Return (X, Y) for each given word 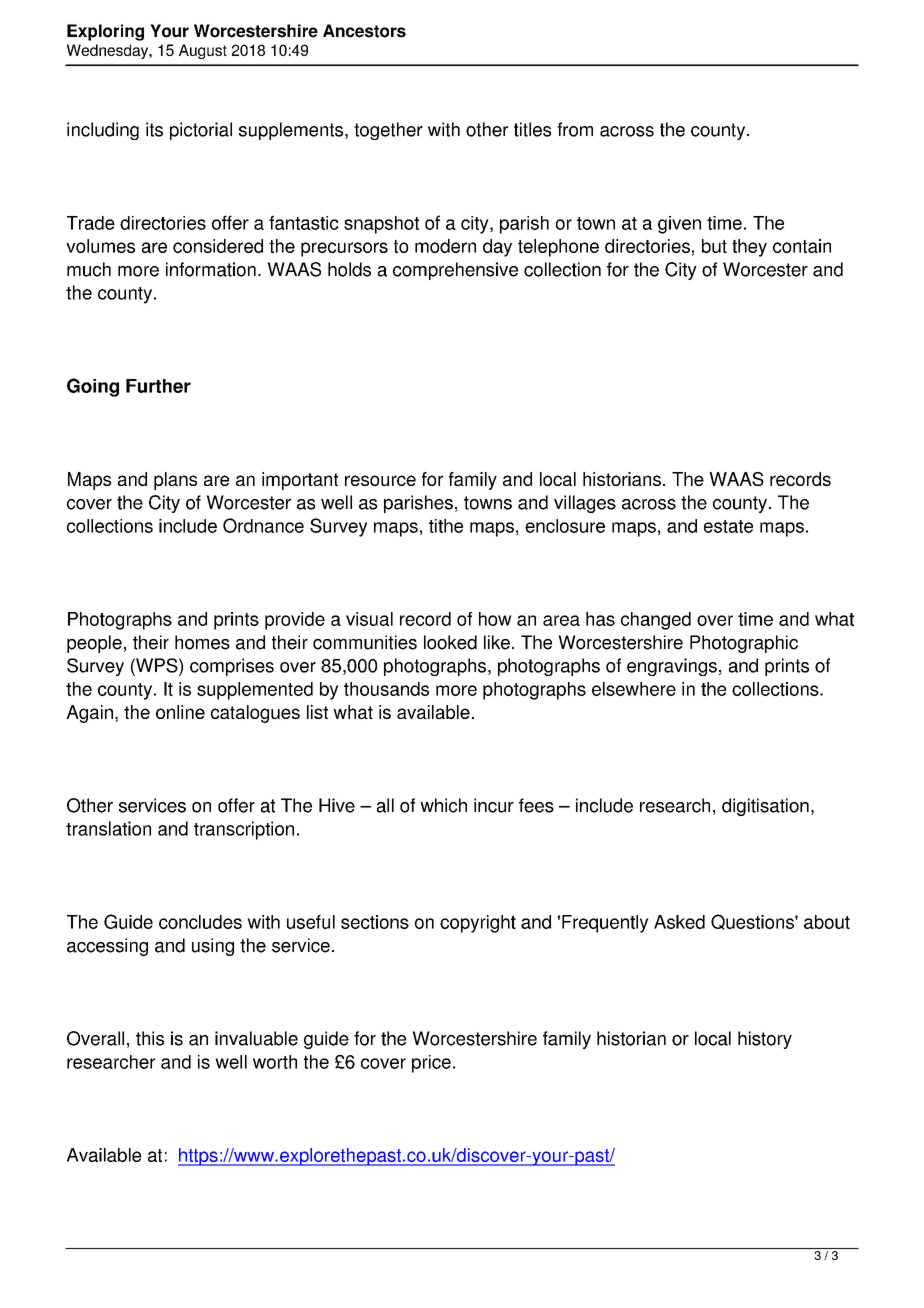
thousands (386, 689)
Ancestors (364, 31)
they (749, 248)
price (431, 1064)
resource (380, 480)
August (203, 51)
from (575, 129)
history (765, 1040)
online (180, 712)
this (150, 1038)
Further (158, 386)
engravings (672, 667)
